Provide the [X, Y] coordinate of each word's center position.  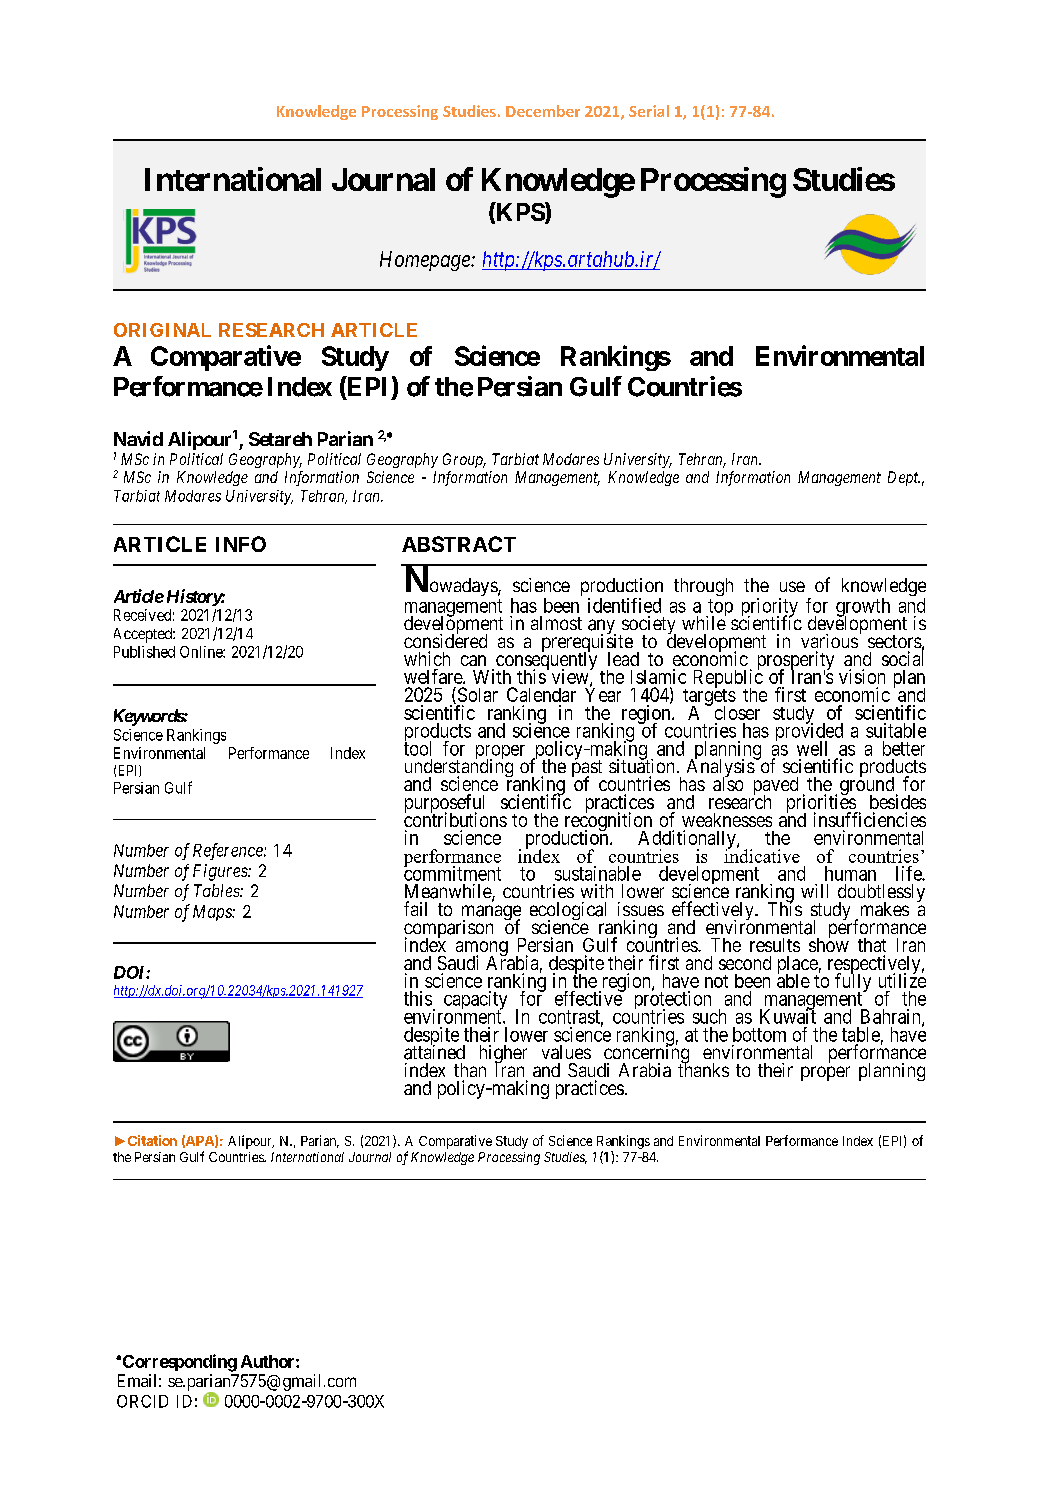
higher [503, 1055]
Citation [152, 1140]
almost [556, 623]
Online [202, 652]
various [829, 641]
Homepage [426, 261]
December [543, 111]
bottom [759, 1034]
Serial [649, 111]
